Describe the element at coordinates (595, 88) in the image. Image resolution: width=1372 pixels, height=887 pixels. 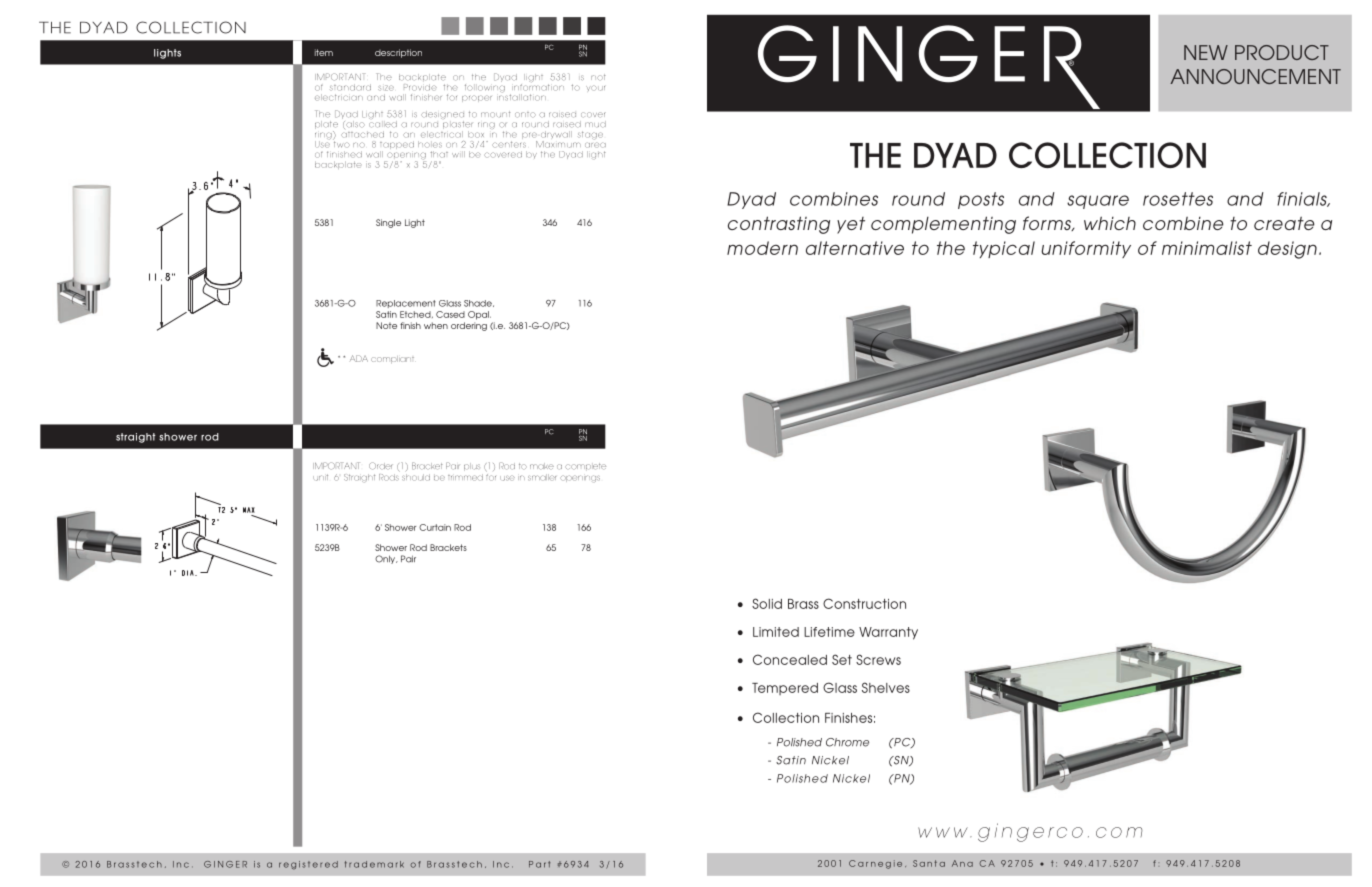
I see `your` at that location.
